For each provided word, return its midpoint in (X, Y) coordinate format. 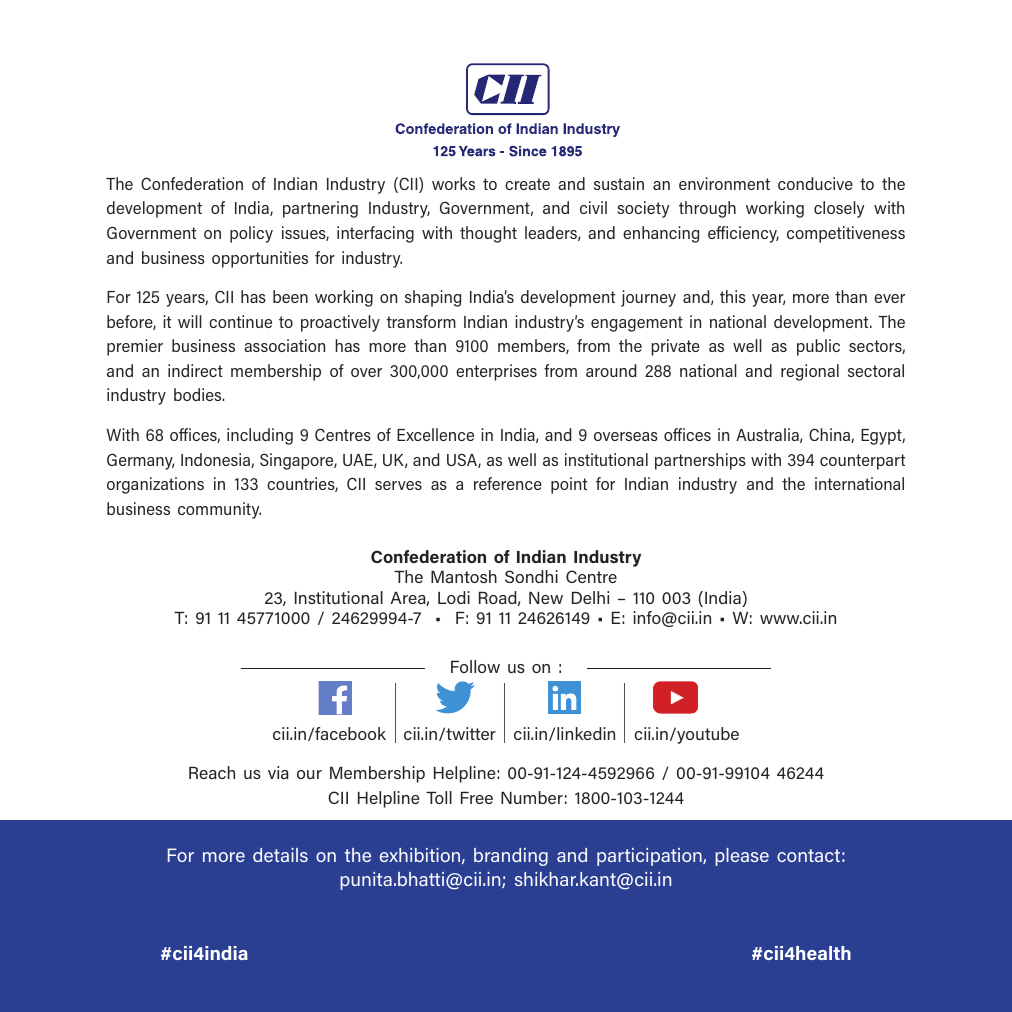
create (527, 184)
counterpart (862, 462)
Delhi (590, 597)
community (219, 510)
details (280, 855)
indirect (195, 370)
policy (251, 234)
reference (508, 483)
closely (839, 209)
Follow (475, 666)
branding (511, 857)
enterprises (496, 372)
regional (810, 372)
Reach (212, 772)
